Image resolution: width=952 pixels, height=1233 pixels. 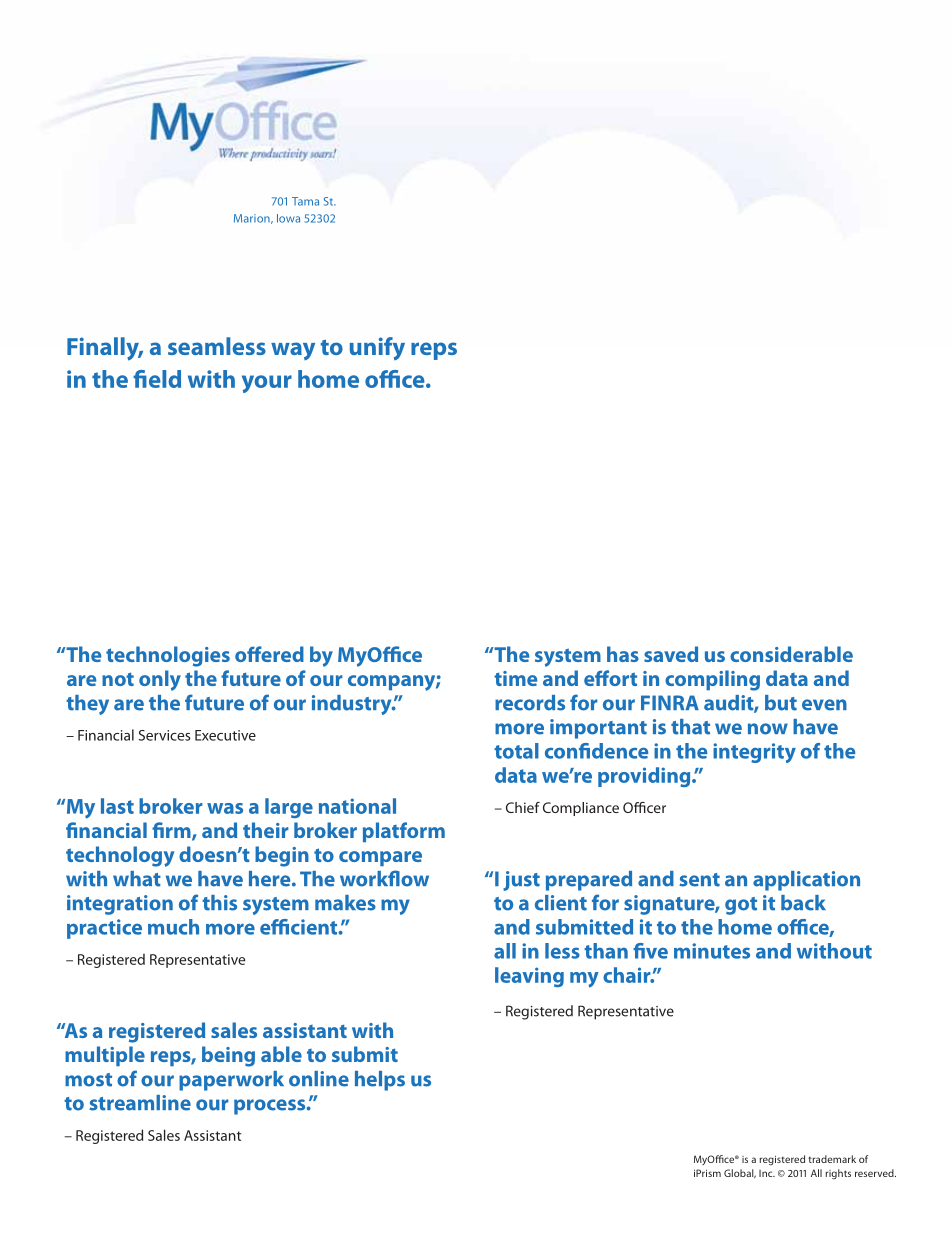 What do you see at coordinates (521, 881) in the page?
I see `just` at bounding box center [521, 881].
